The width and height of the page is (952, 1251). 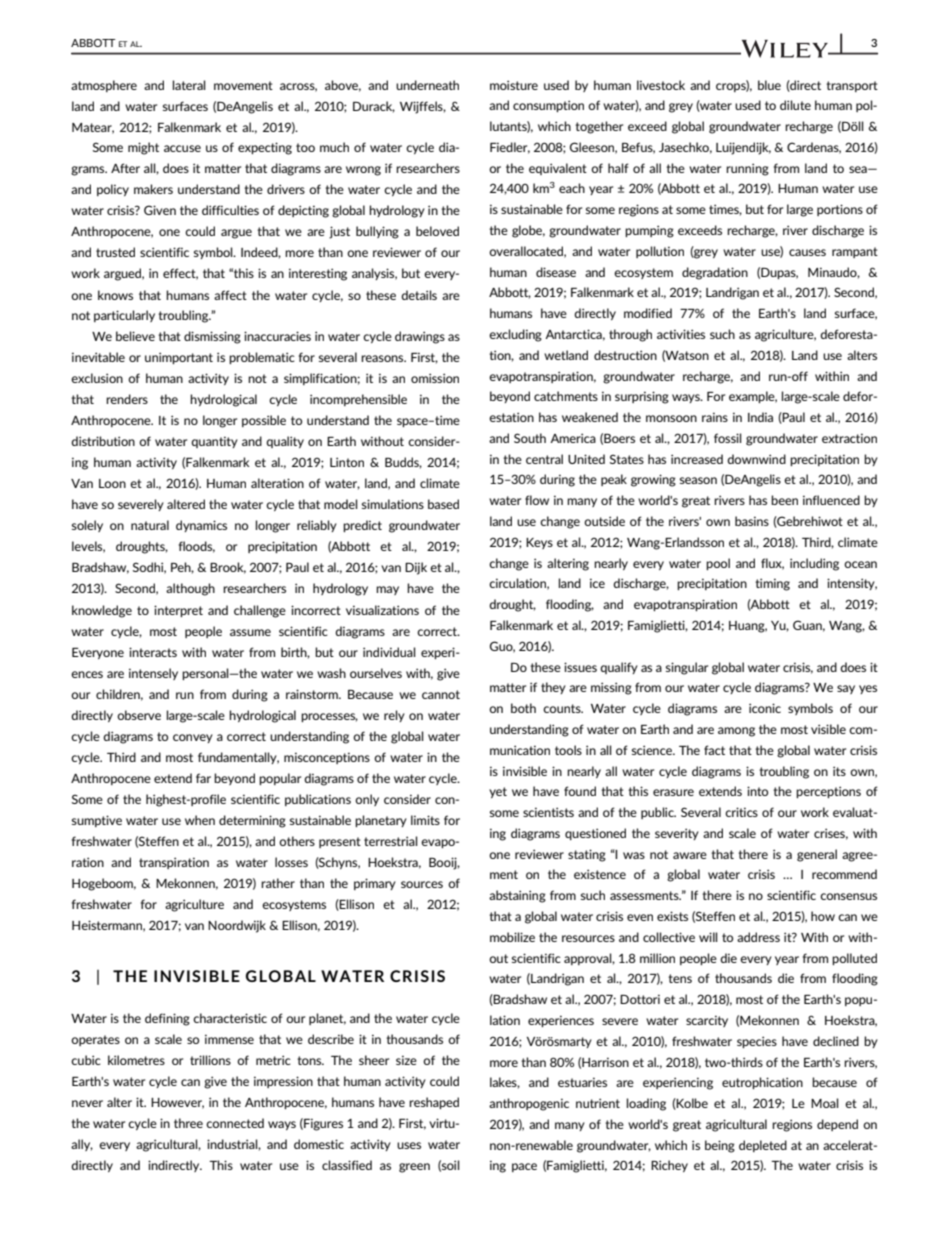 I want to click on abstaining, so click(x=517, y=896).
